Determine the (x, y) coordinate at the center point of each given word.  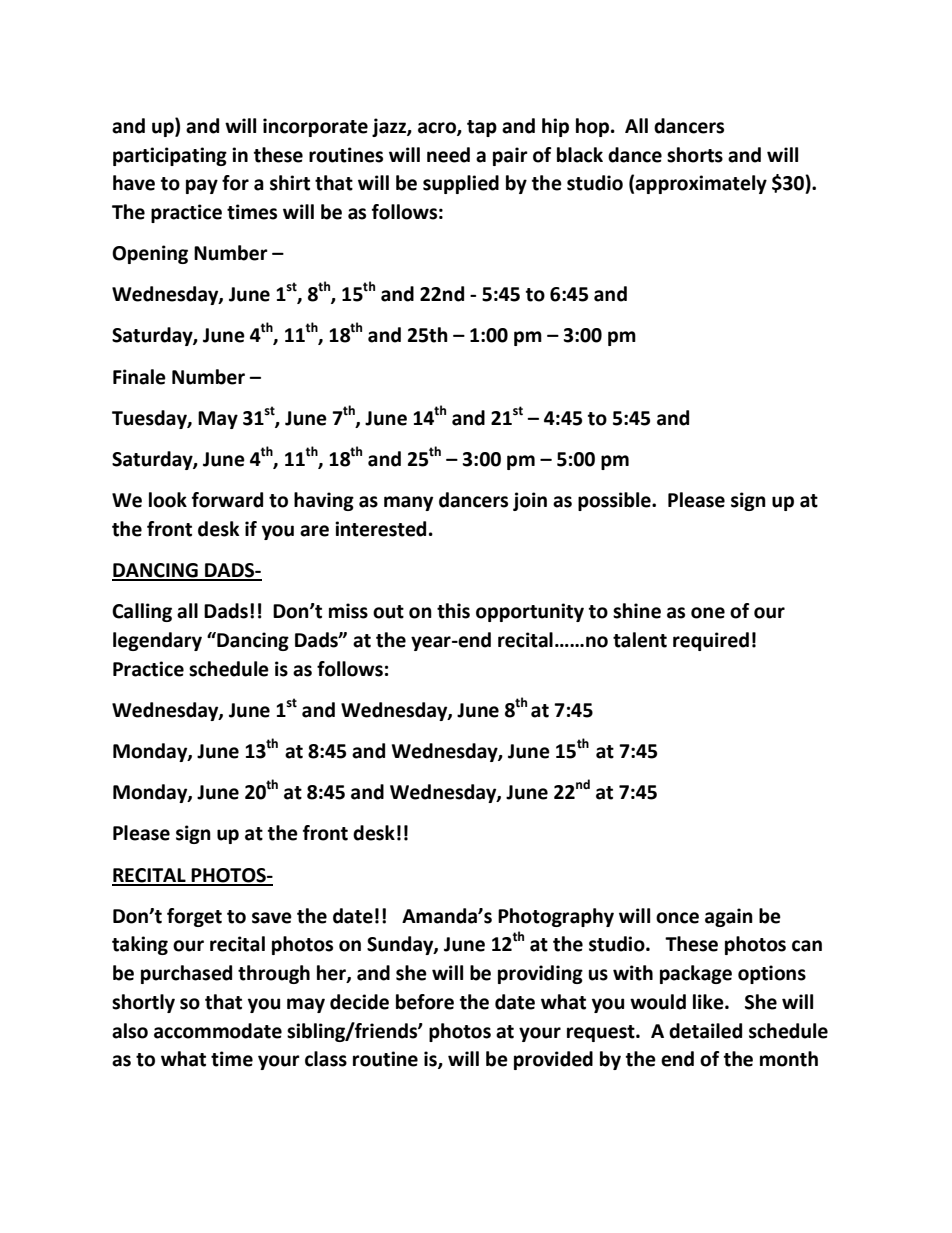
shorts (695, 155)
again (729, 917)
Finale (139, 377)
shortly (143, 1003)
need (448, 155)
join (530, 501)
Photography (556, 917)
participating (170, 156)
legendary (157, 641)
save (272, 918)
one (708, 613)
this (453, 611)
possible (615, 501)
